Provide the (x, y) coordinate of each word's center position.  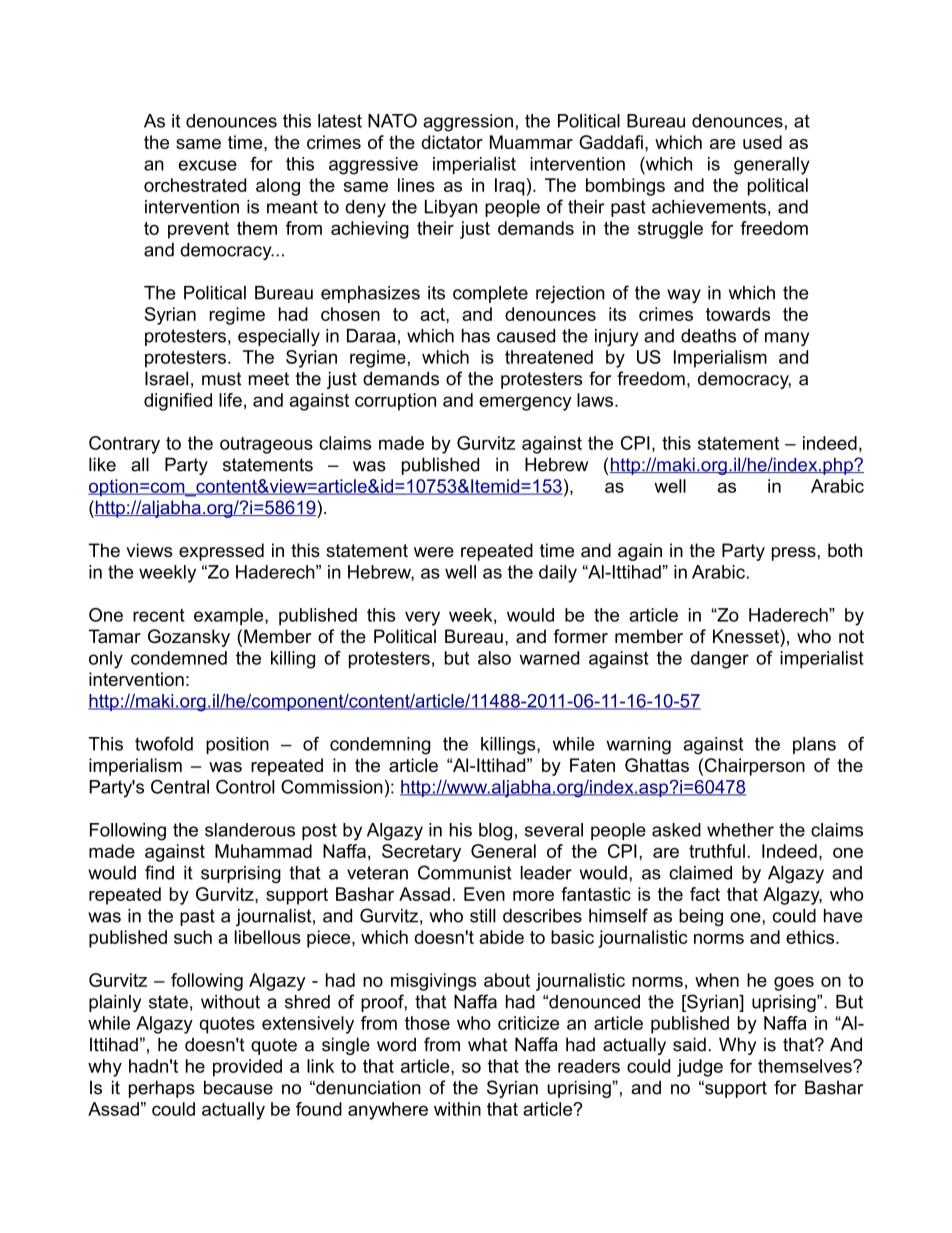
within (457, 1109)
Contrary (124, 445)
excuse (208, 165)
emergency (525, 403)
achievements (709, 207)
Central (180, 786)
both (845, 550)
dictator (452, 142)
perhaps (162, 1089)
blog (495, 832)
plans (814, 745)
